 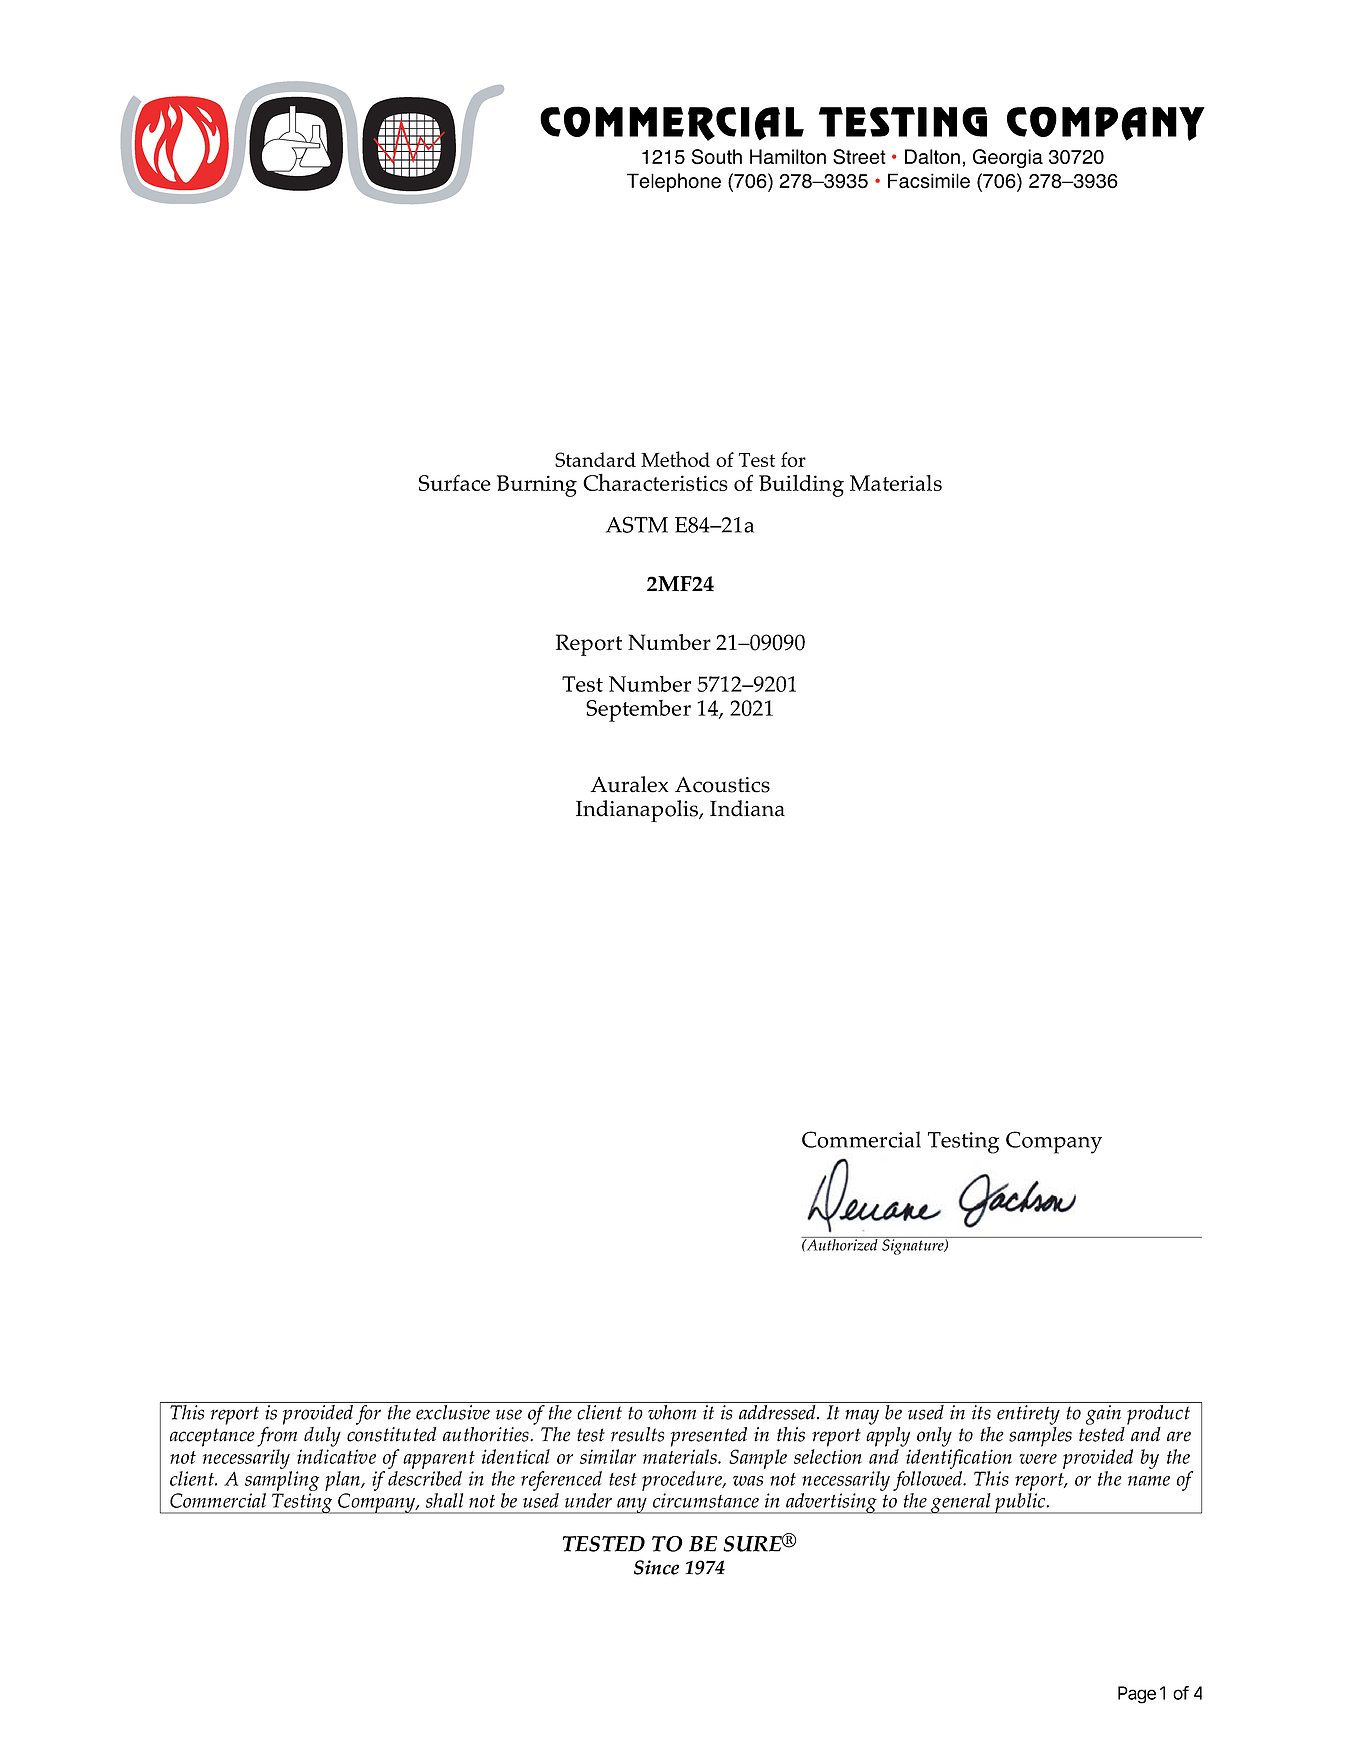 What do you see at coordinates (981, 1412) in the image?
I see `its` at bounding box center [981, 1412].
